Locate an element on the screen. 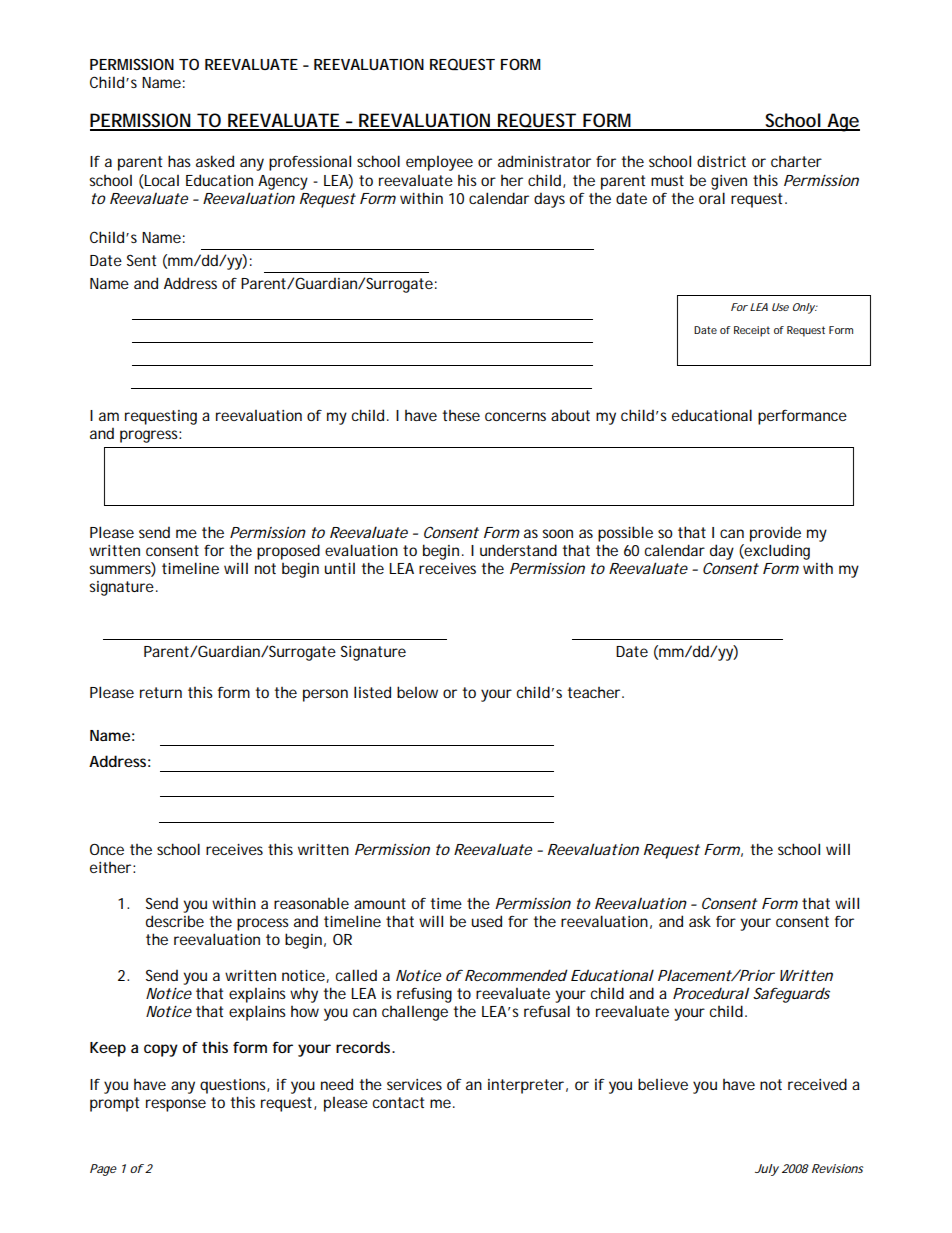 The width and height of the screenshot is (952, 1233). return is located at coordinates (161, 692).
